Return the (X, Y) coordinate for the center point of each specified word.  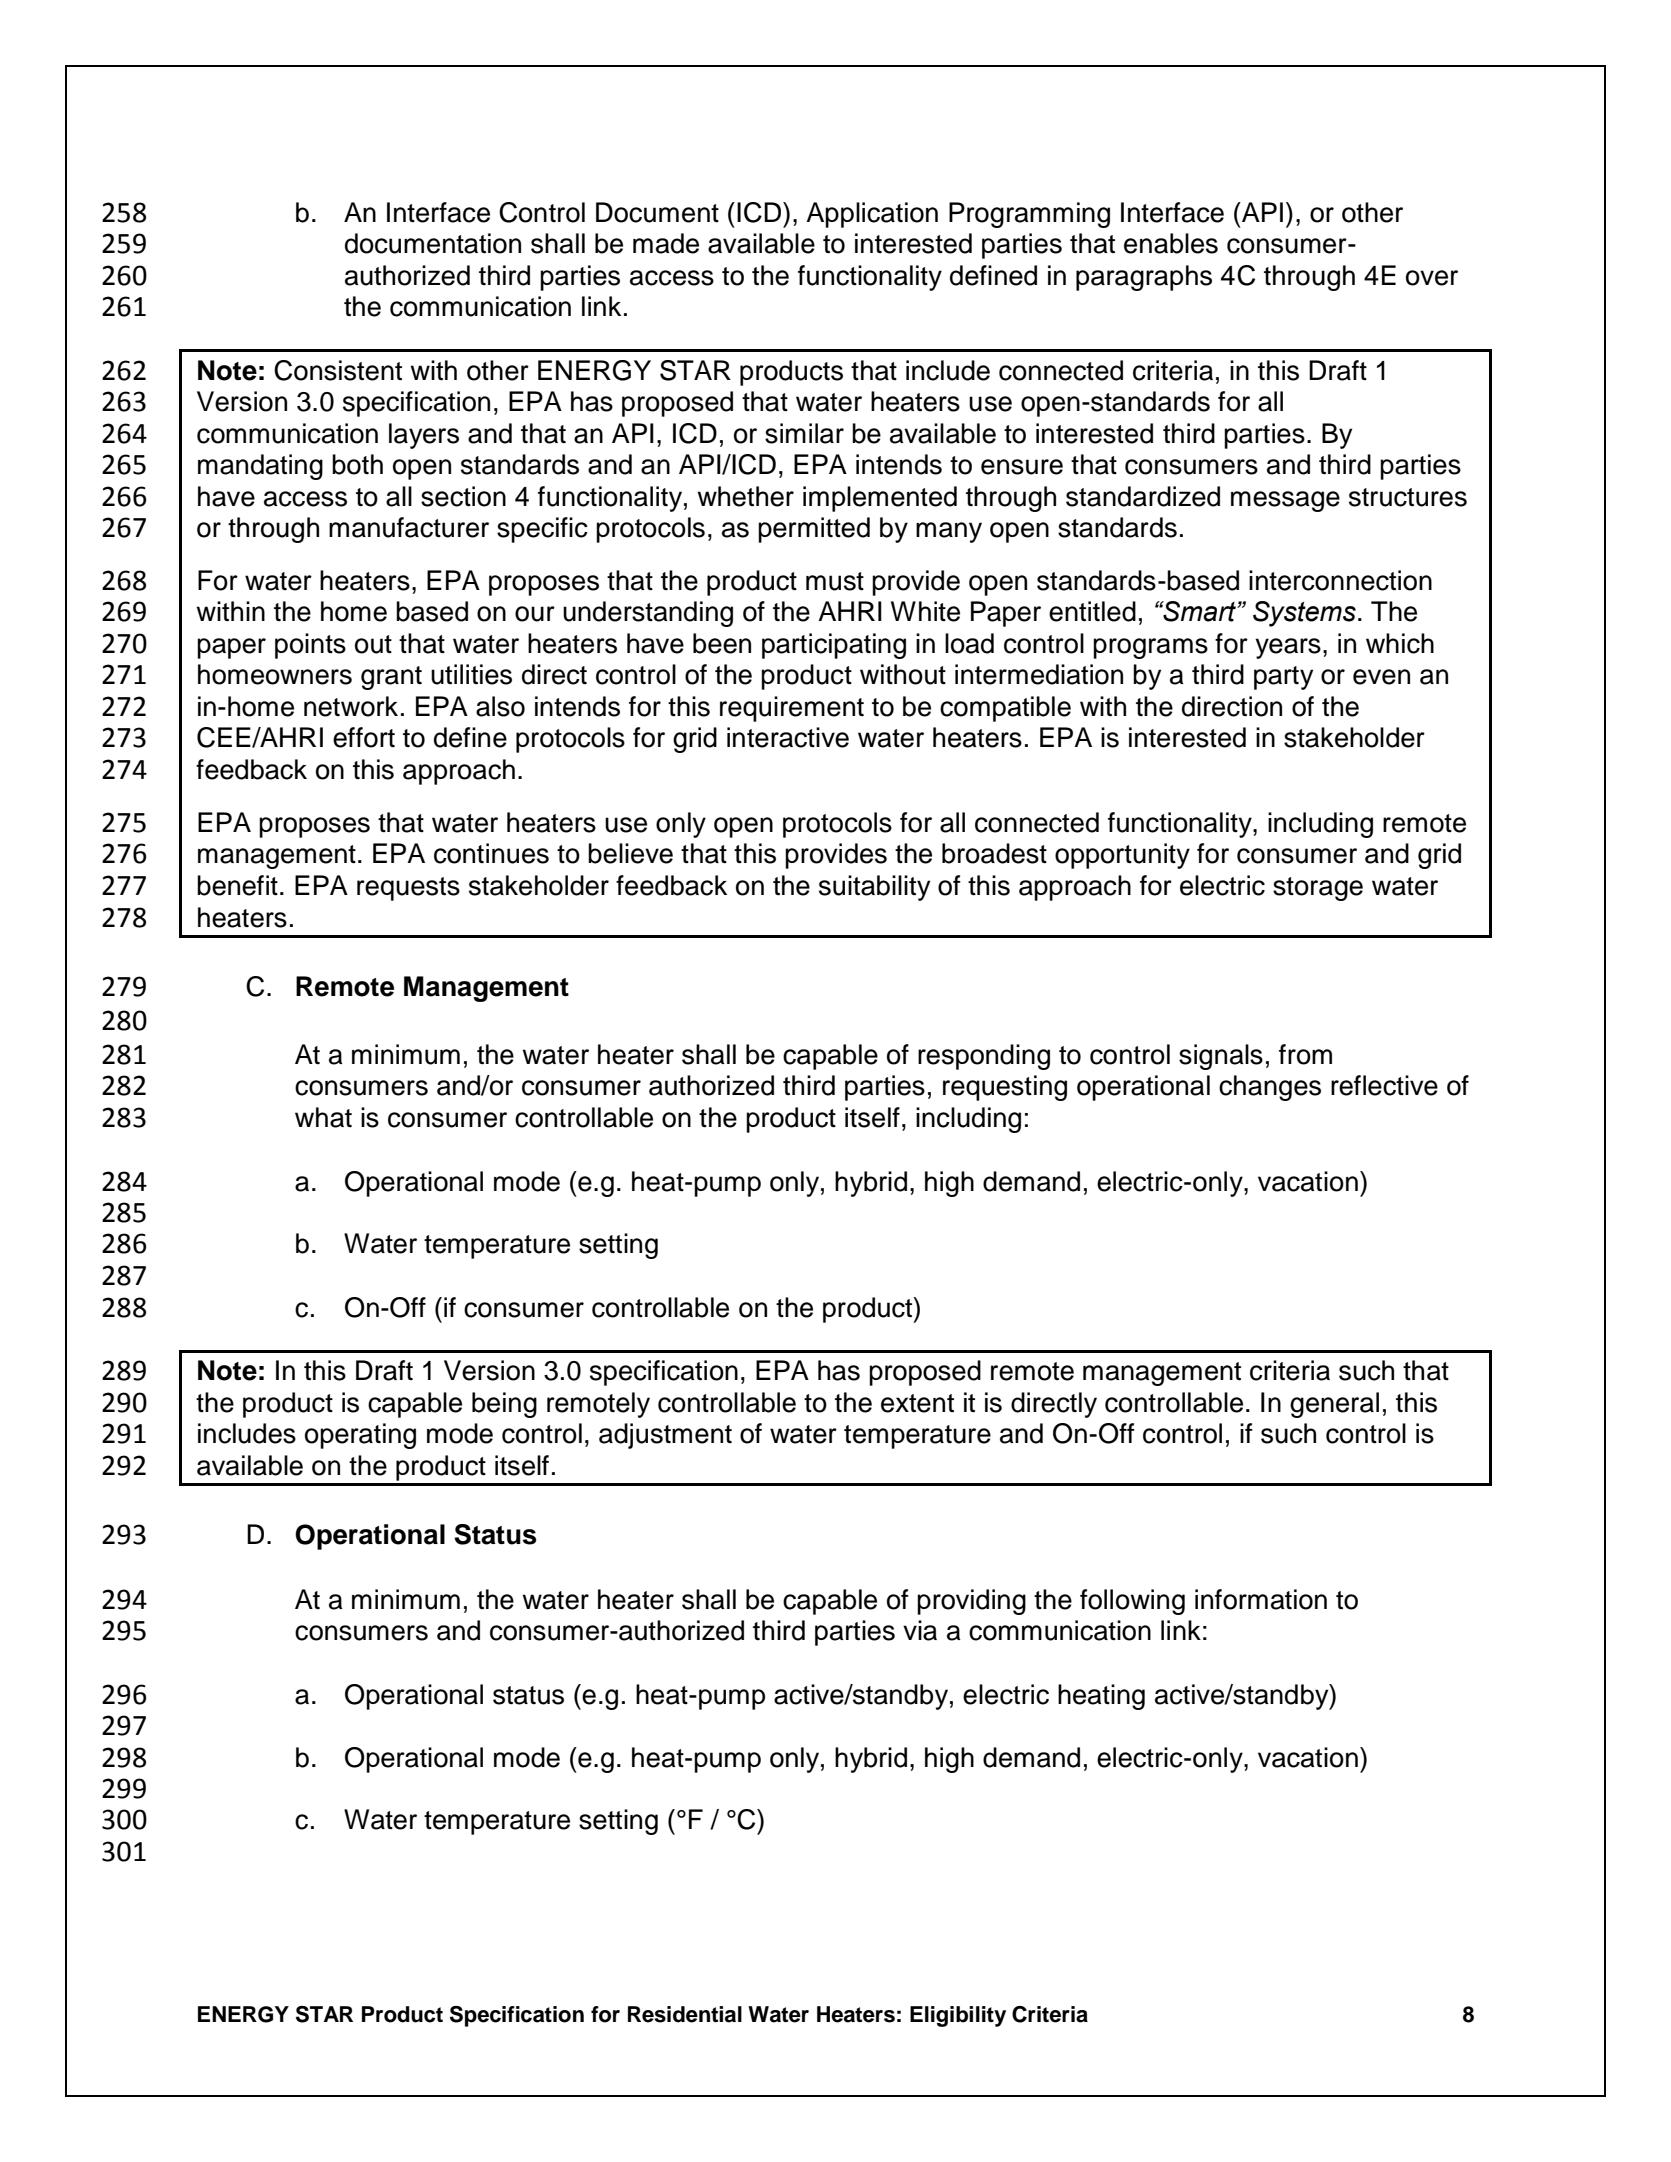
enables (1171, 243)
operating (360, 1436)
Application (872, 215)
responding (984, 1057)
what (323, 1117)
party (1283, 678)
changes (1270, 1088)
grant (391, 678)
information (1261, 1599)
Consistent (338, 370)
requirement (792, 709)
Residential (685, 2014)
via (920, 1630)
